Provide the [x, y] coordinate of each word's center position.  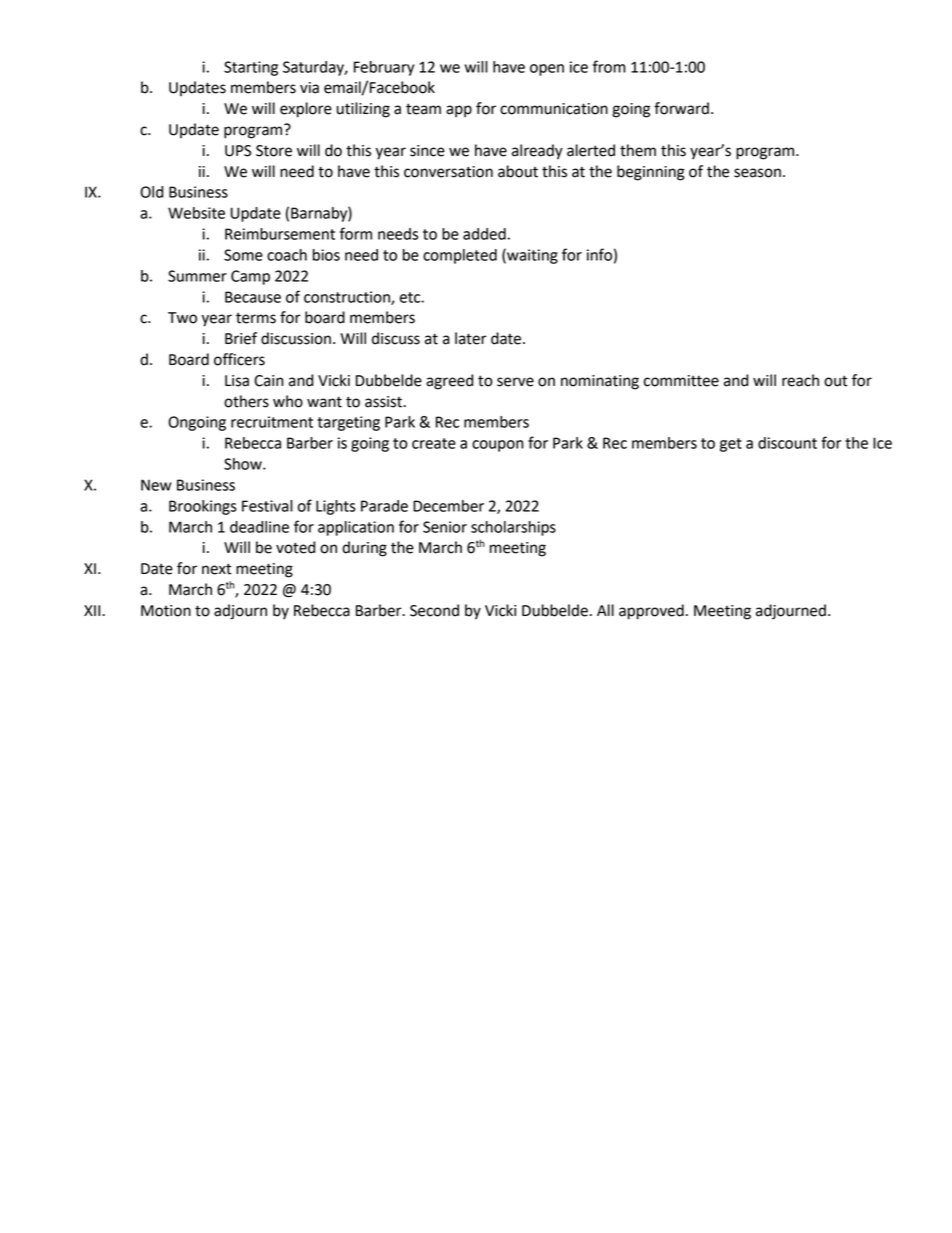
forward [681, 108]
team [423, 109]
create [434, 443]
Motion [166, 611]
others [246, 401]
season [757, 173]
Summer [197, 276]
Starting [251, 68]
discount [787, 443]
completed [460, 256]
